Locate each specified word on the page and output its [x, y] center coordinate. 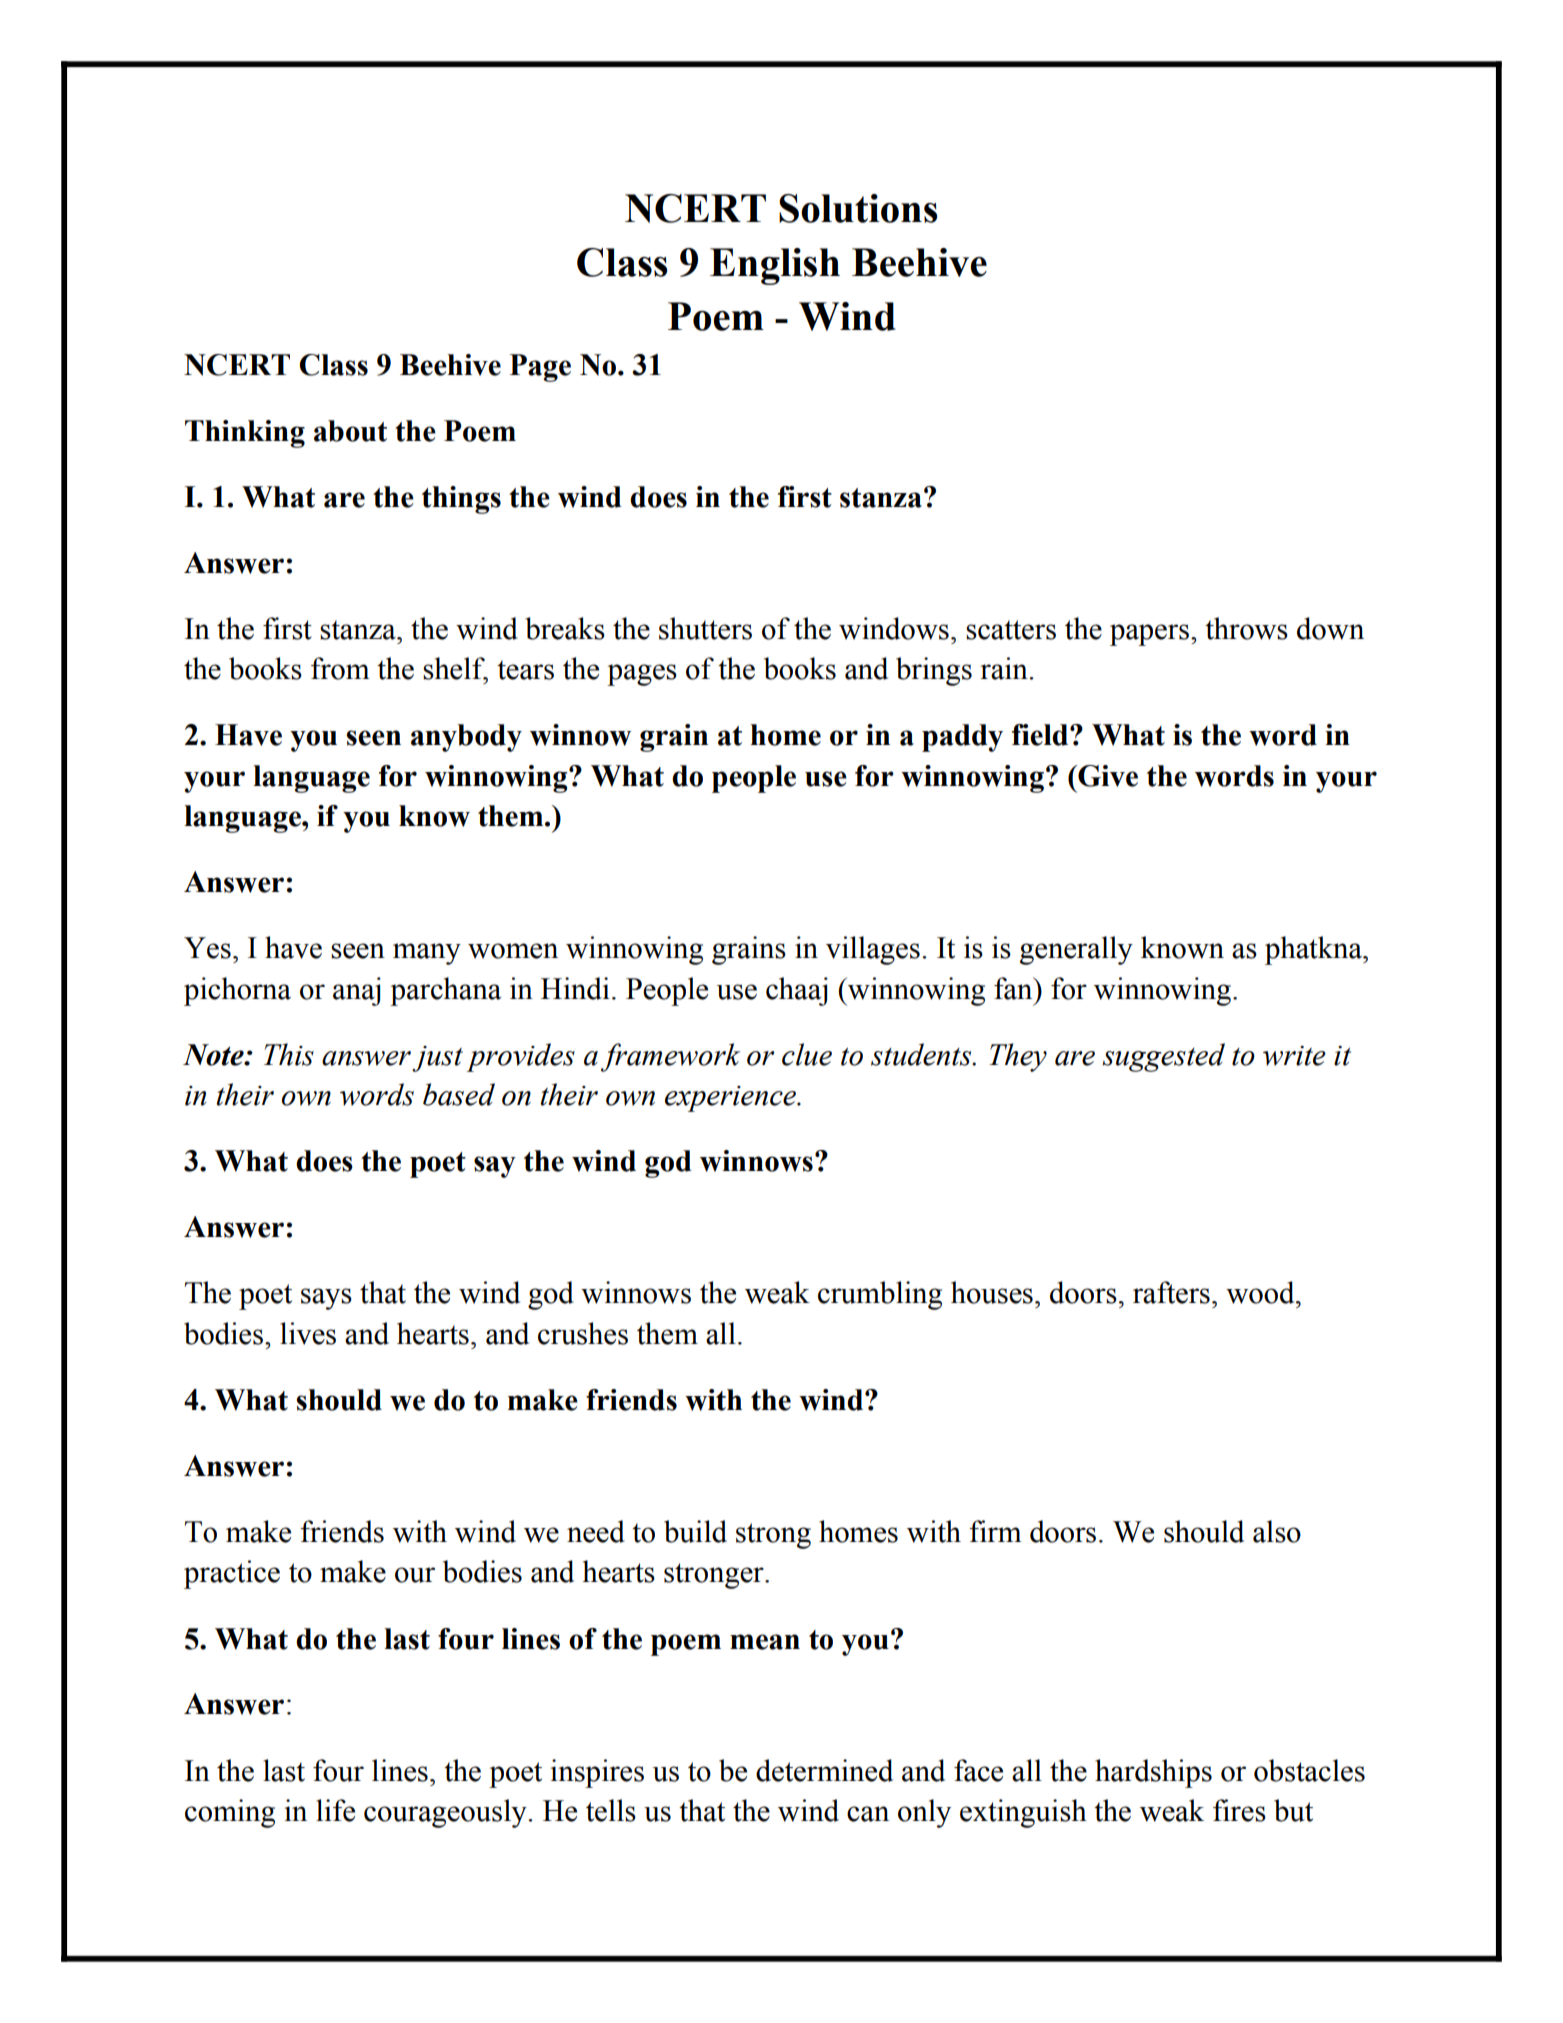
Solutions [858, 208]
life [335, 1810]
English [775, 266]
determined [824, 1770]
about [350, 431]
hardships [1153, 1773]
